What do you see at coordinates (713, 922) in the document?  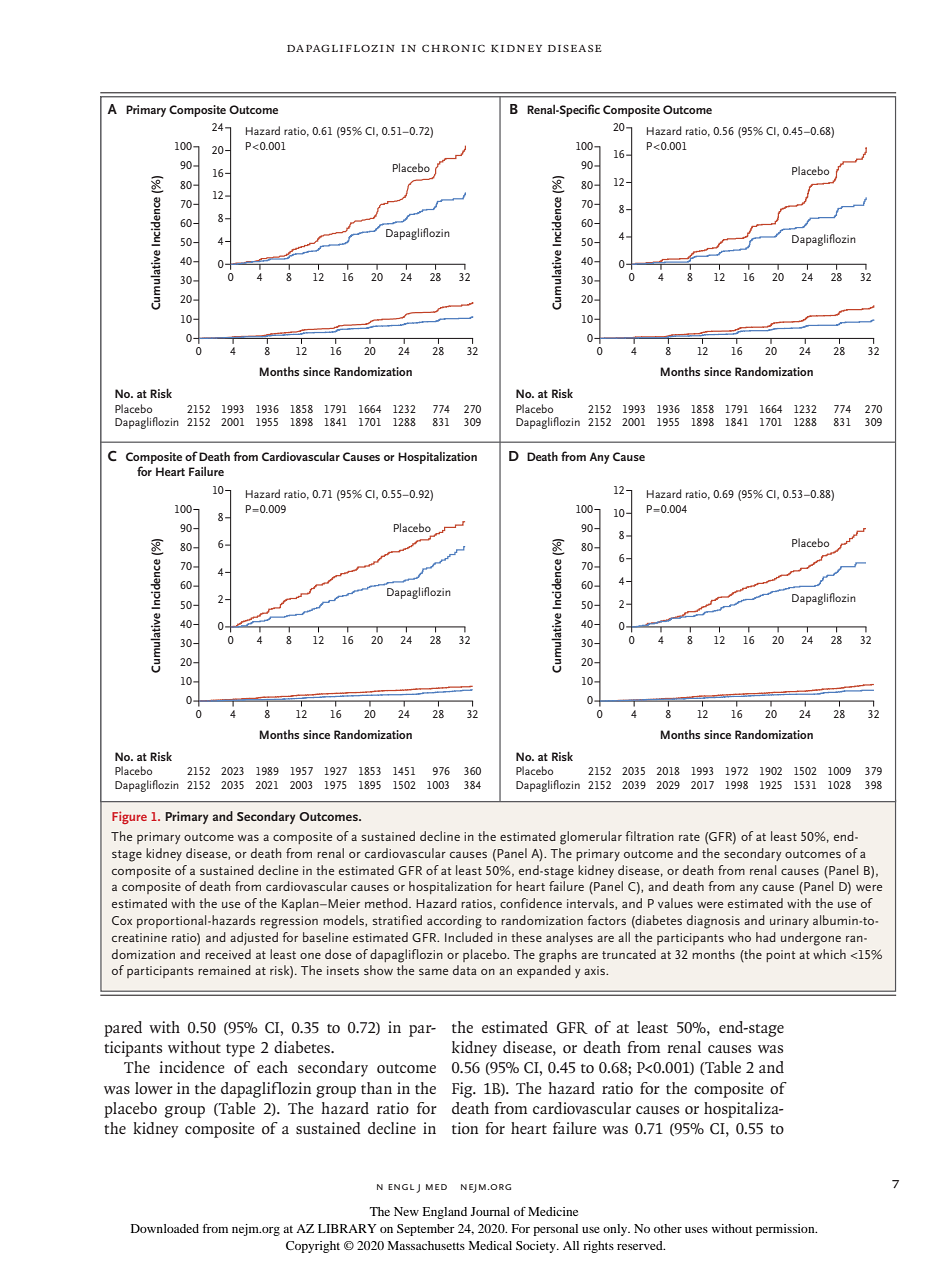 I see `diagnosis` at bounding box center [713, 922].
